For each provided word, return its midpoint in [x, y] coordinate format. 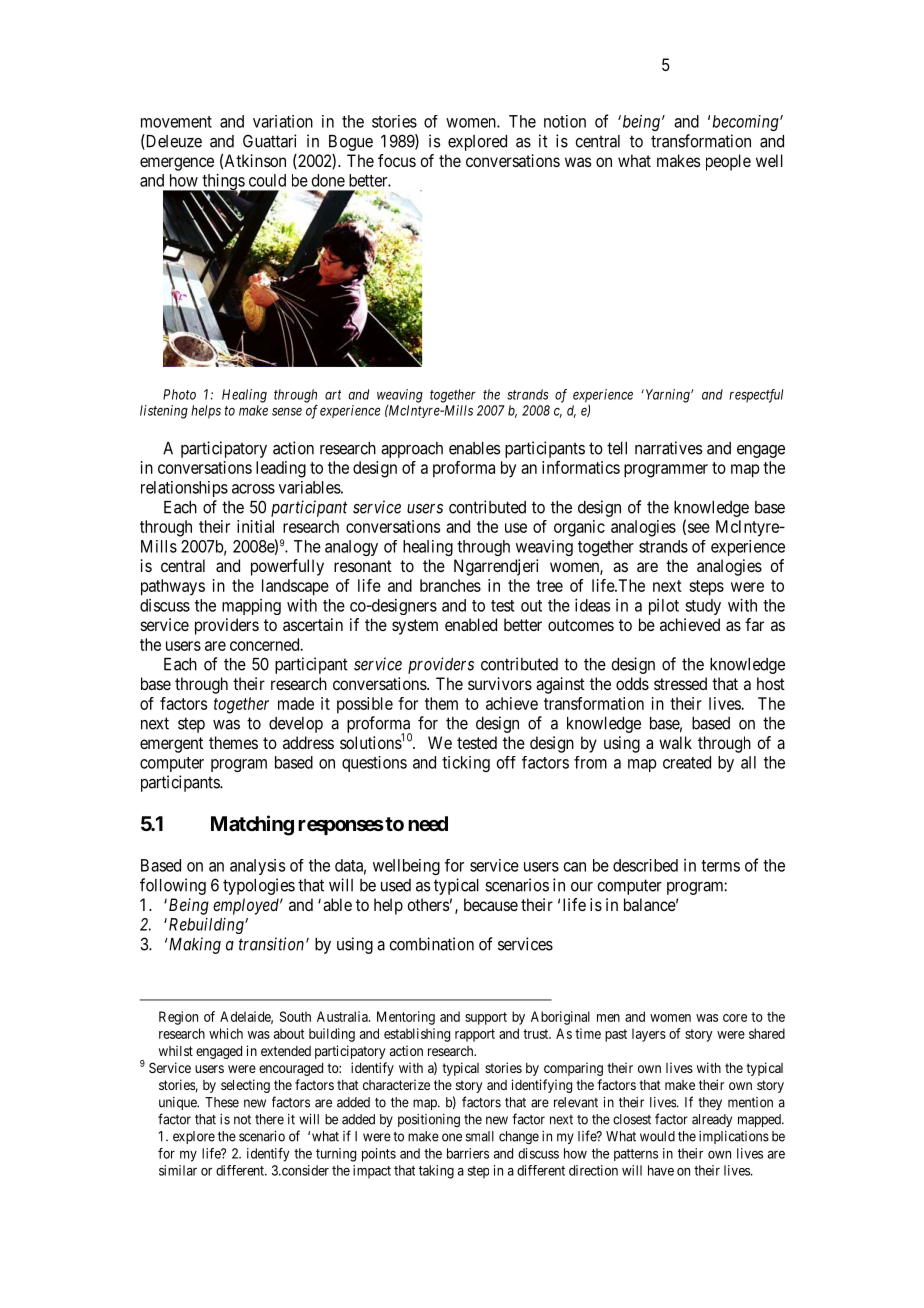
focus [397, 160]
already [712, 1120]
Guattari [269, 141]
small [480, 1136]
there [269, 1119]
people [728, 162]
